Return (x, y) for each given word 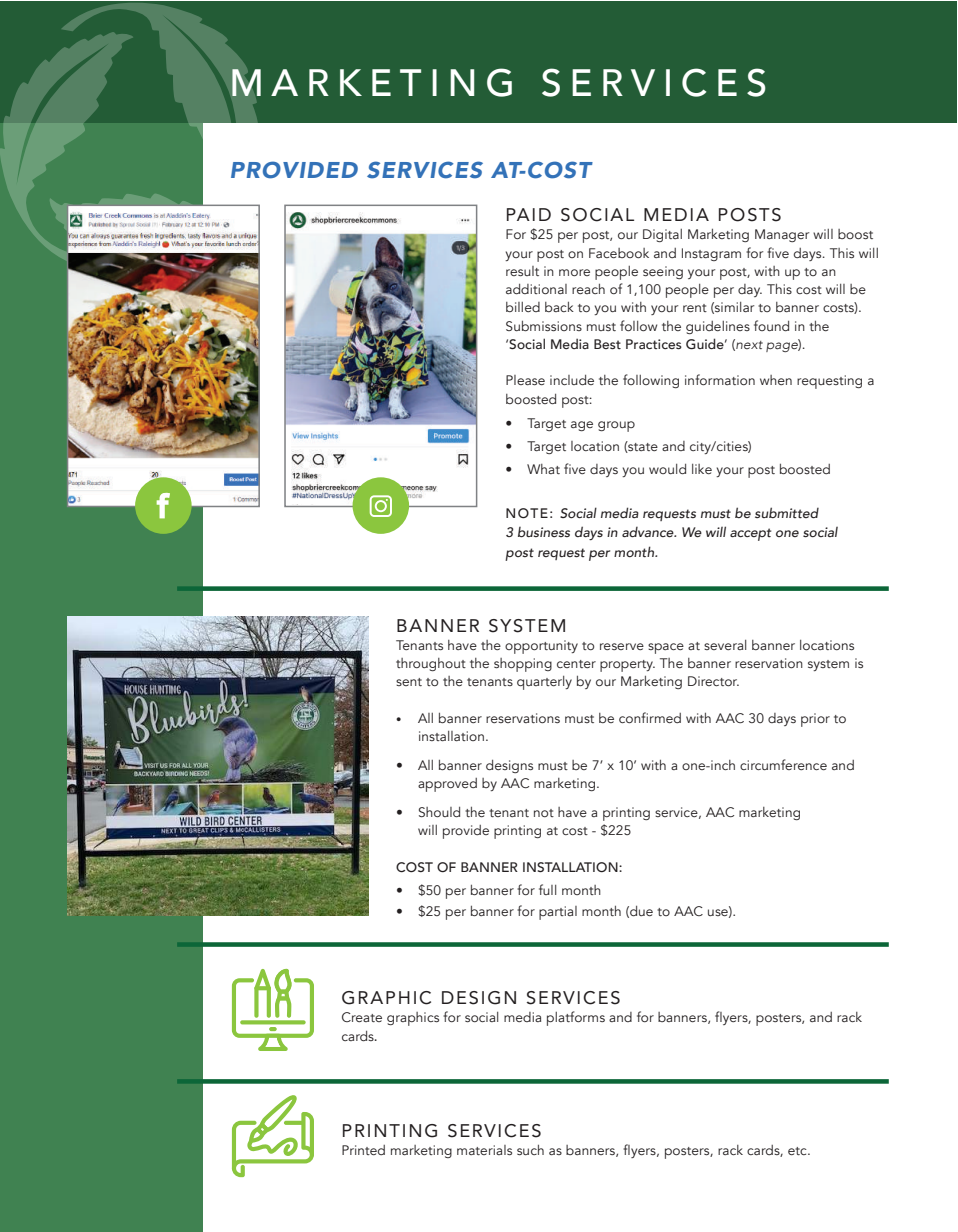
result (522, 271)
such (530, 1150)
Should (439, 812)
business (544, 532)
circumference (783, 764)
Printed (363, 1150)
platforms (576, 1018)
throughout (431, 664)
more (574, 272)
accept (750, 534)
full (547, 889)
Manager (782, 235)
